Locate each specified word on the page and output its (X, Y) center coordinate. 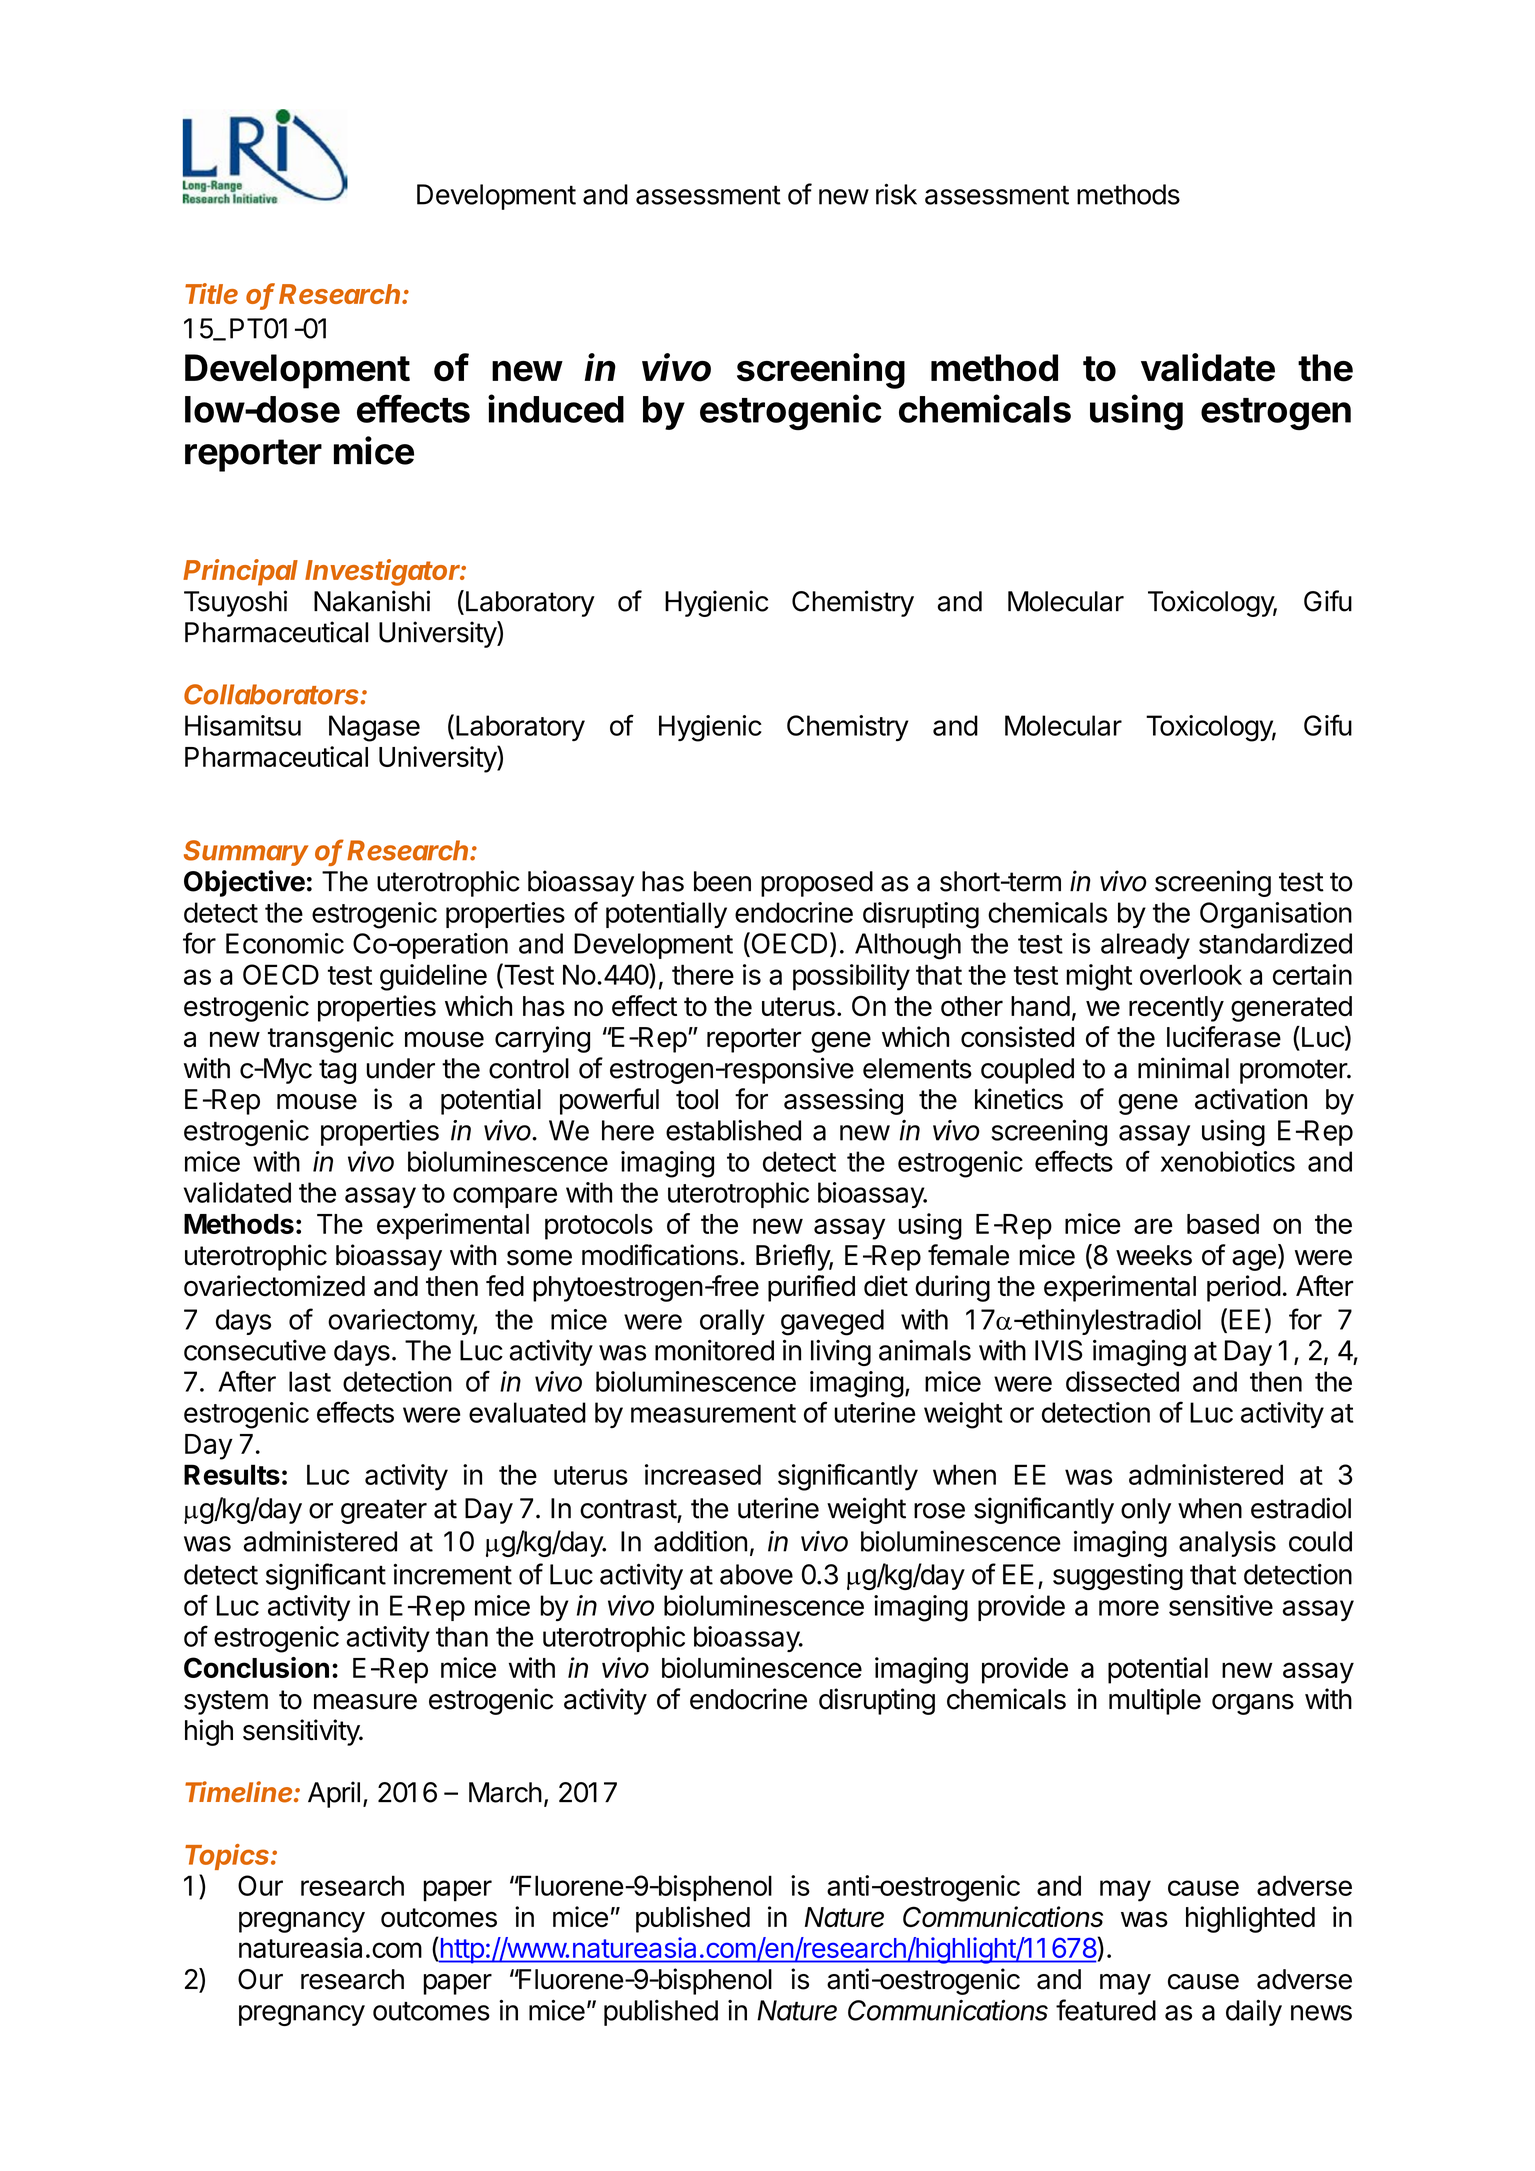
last (310, 1381)
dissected (1122, 1381)
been (722, 881)
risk (896, 194)
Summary (246, 853)
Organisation (1276, 915)
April (334, 1794)
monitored (714, 1350)
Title (211, 293)
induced (556, 408)
